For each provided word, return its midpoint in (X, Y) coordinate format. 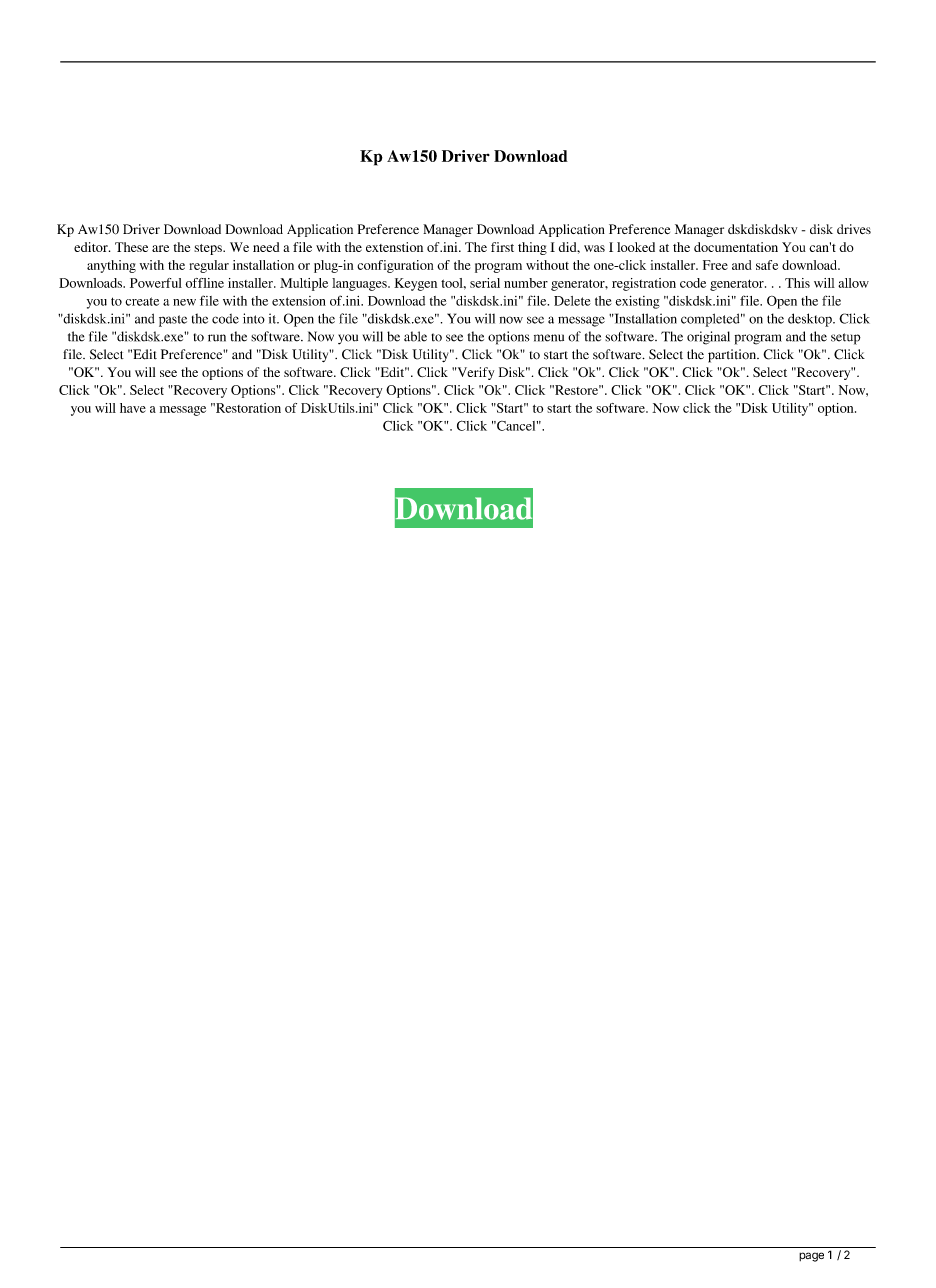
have (133, 408)
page (811, 1257)
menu (549, 338)
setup (846, 339)
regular (209, 266)
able (415, 336)
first (502, 247)
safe (767, 265)
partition (733, 356)
